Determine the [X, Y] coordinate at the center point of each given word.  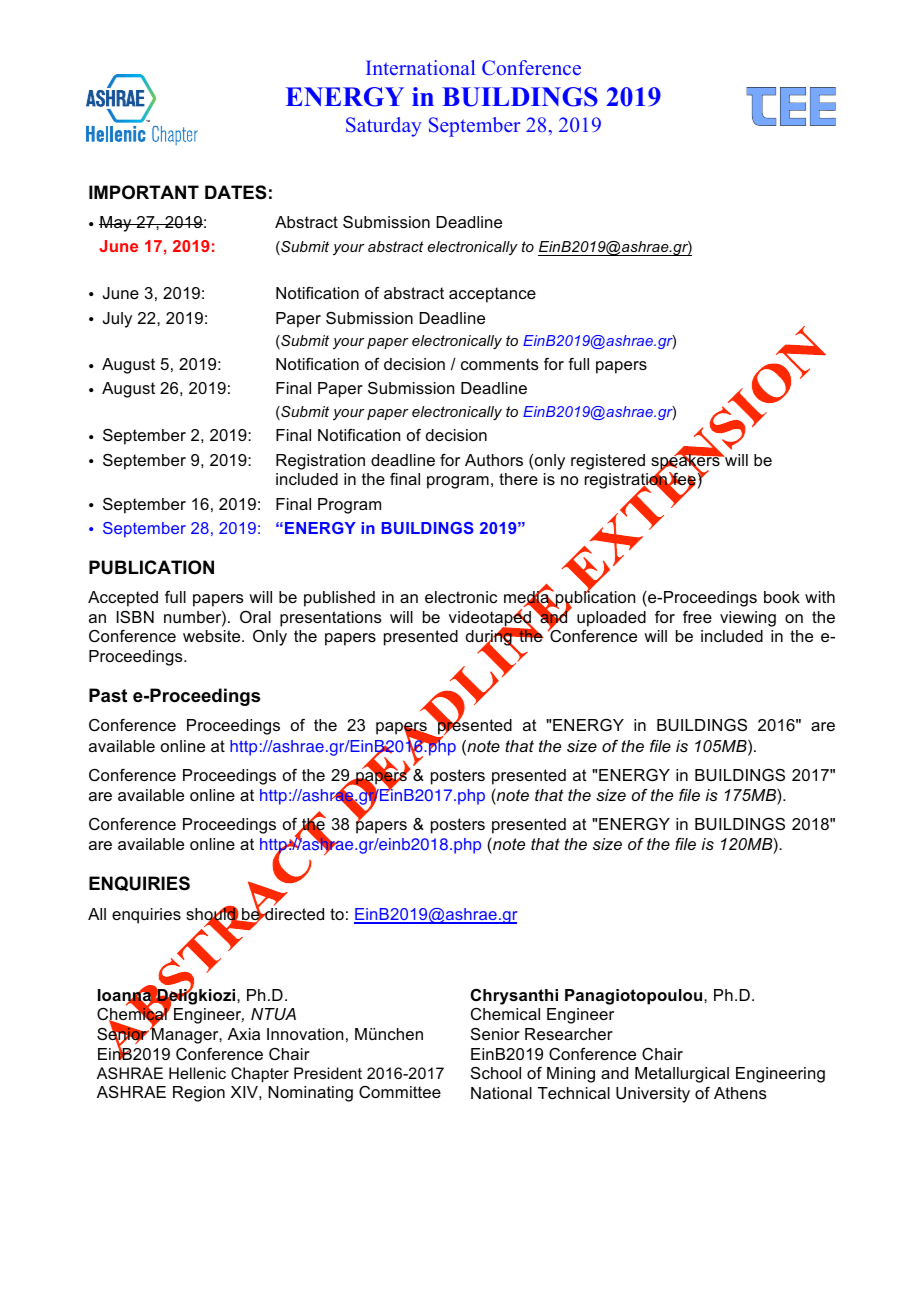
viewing [748, 619]
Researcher [569, 1034]
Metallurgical [682, 1075]
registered [608, 462]
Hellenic [197, 1073]
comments [500, 364]
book [782, 597]
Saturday [384, 127]
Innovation [305, 1034]
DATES [236, 192]
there [518, 479]
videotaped [491, 619]
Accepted [123, 599]
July [117, 320]
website [213, 636]
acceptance [492, 295]
